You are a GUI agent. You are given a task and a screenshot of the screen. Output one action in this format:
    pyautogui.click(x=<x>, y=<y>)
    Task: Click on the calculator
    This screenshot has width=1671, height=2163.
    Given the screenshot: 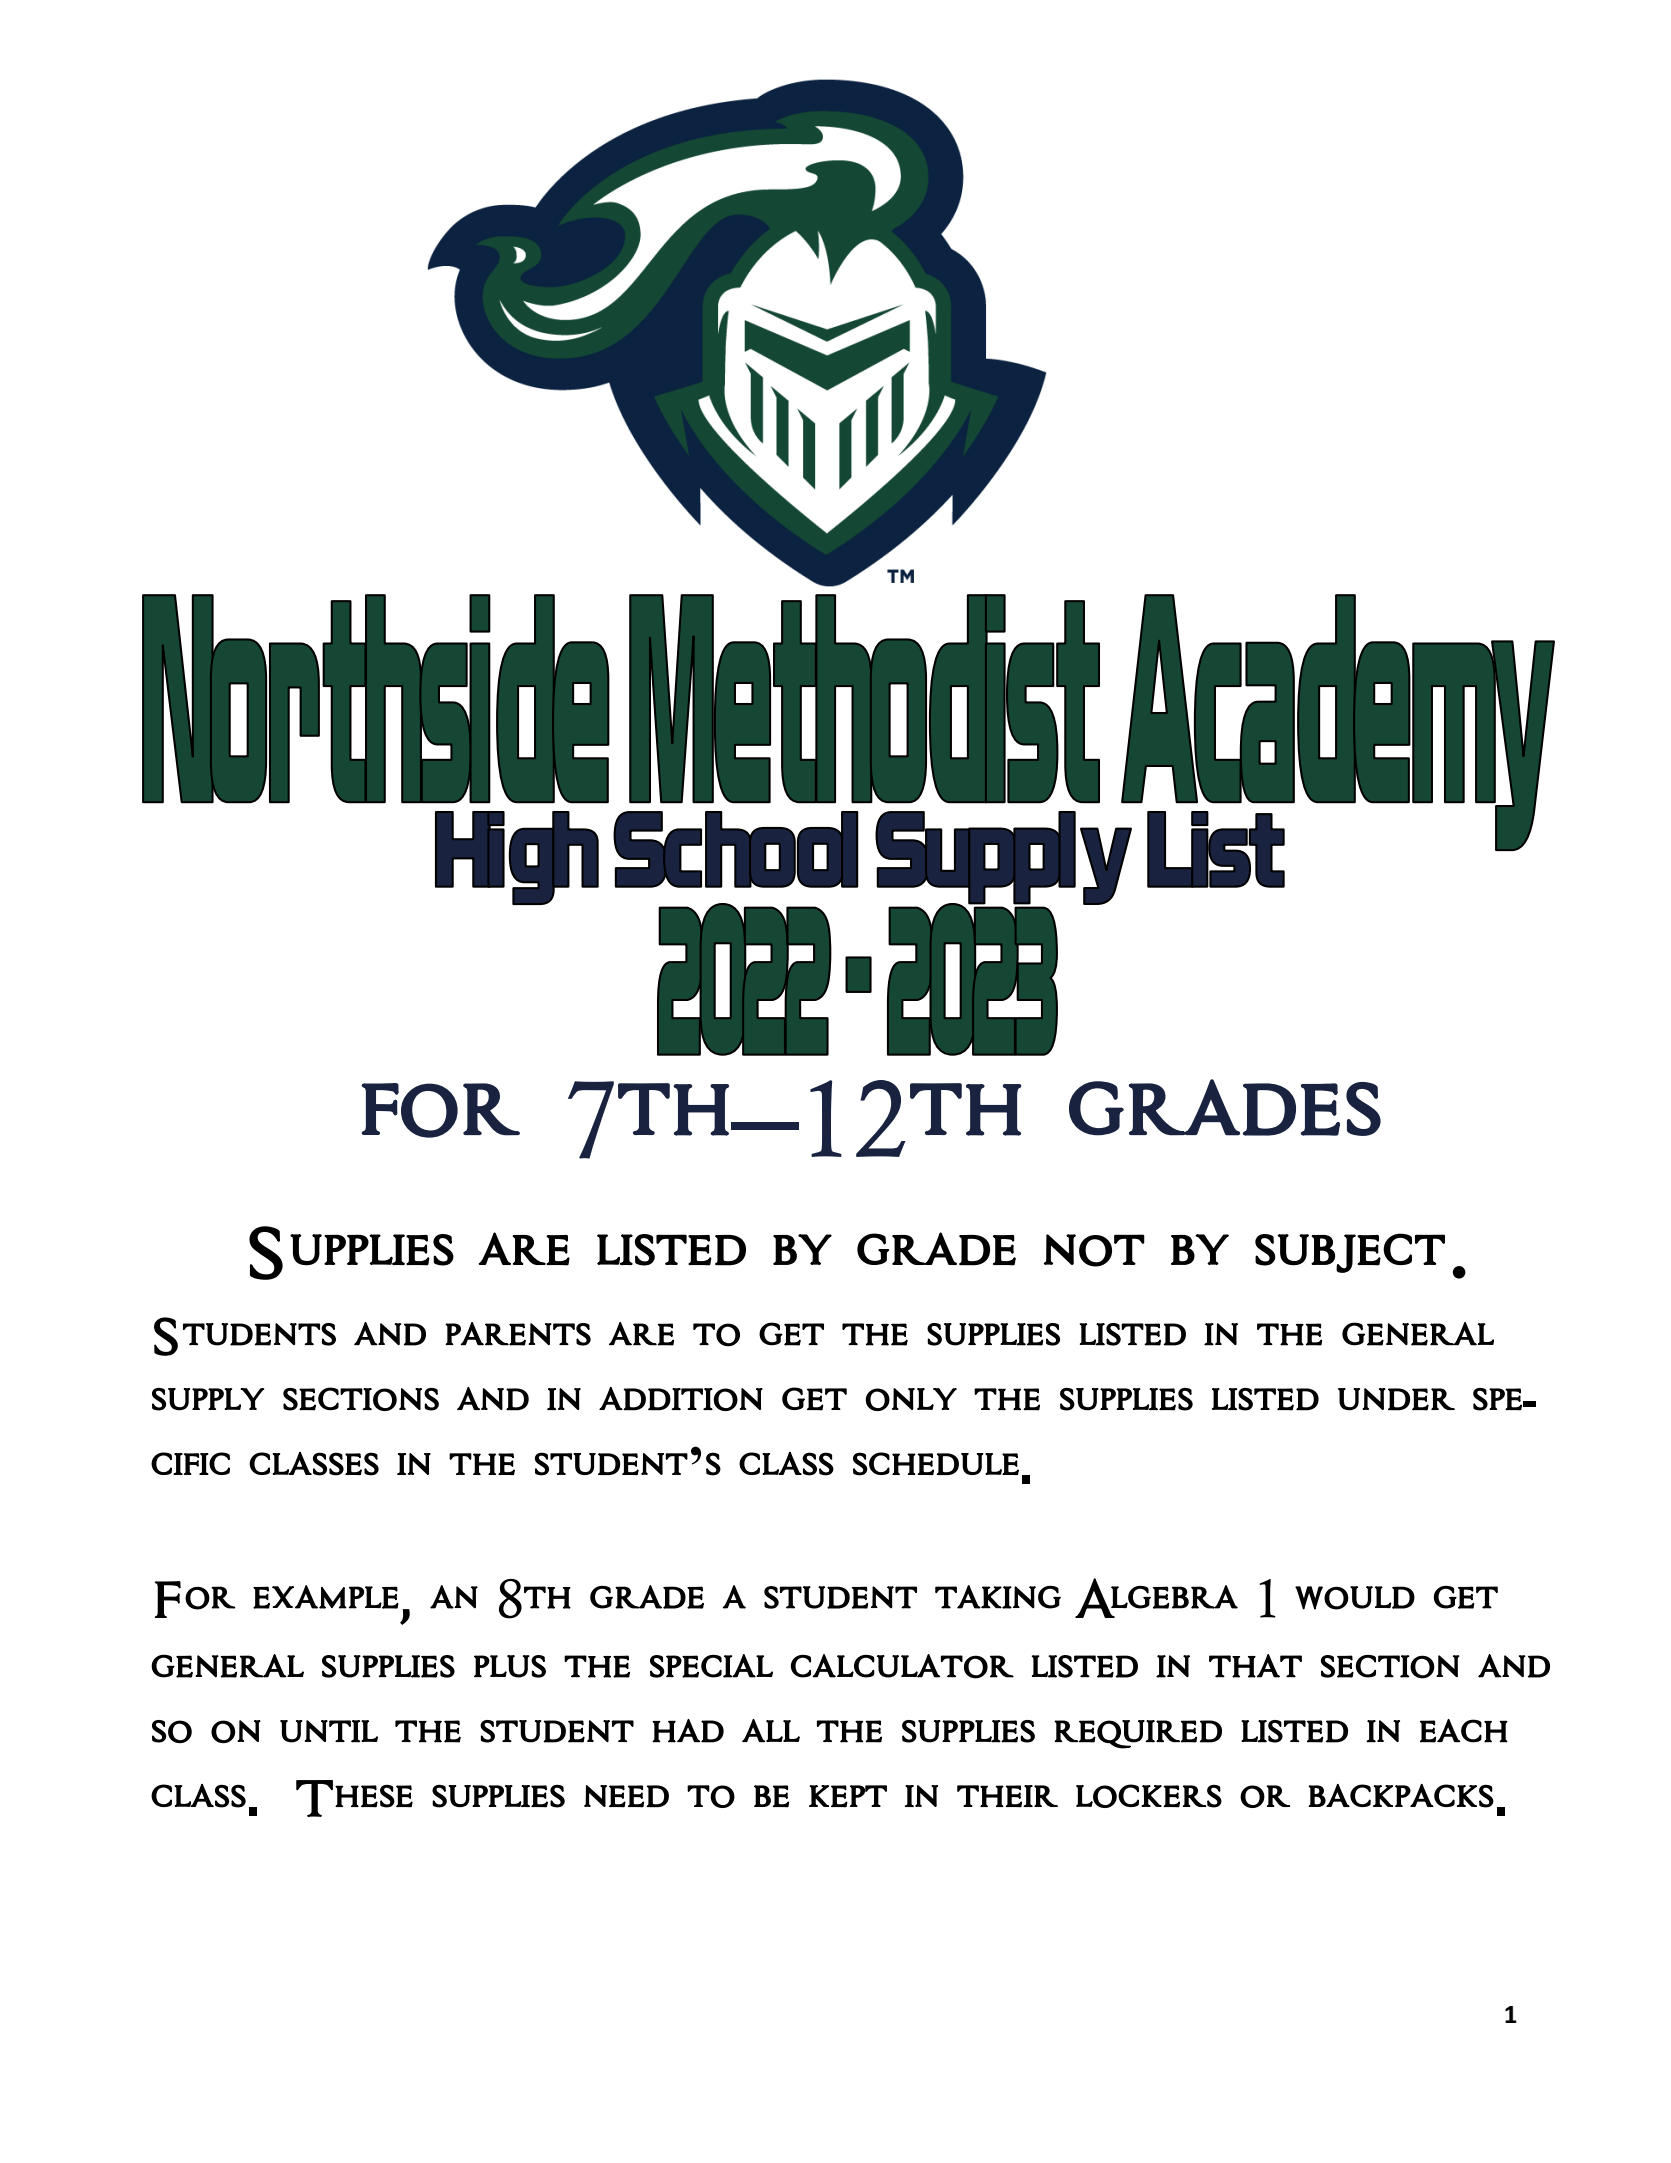 What is the action you would take?
    pyautogui.click(x=902, y=1666)
